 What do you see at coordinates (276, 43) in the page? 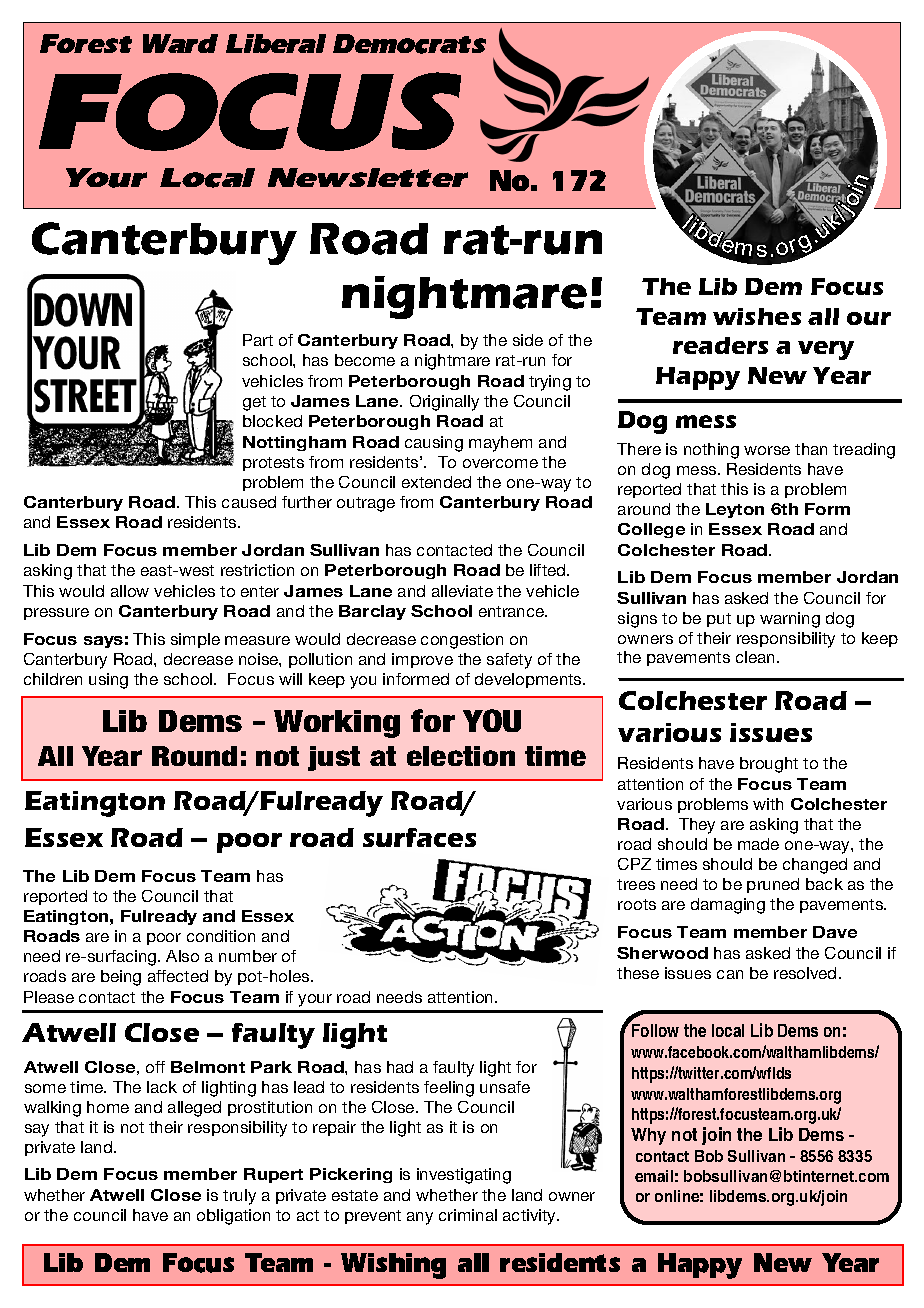
I see `Liberal` at bounding box center [276, 43].
